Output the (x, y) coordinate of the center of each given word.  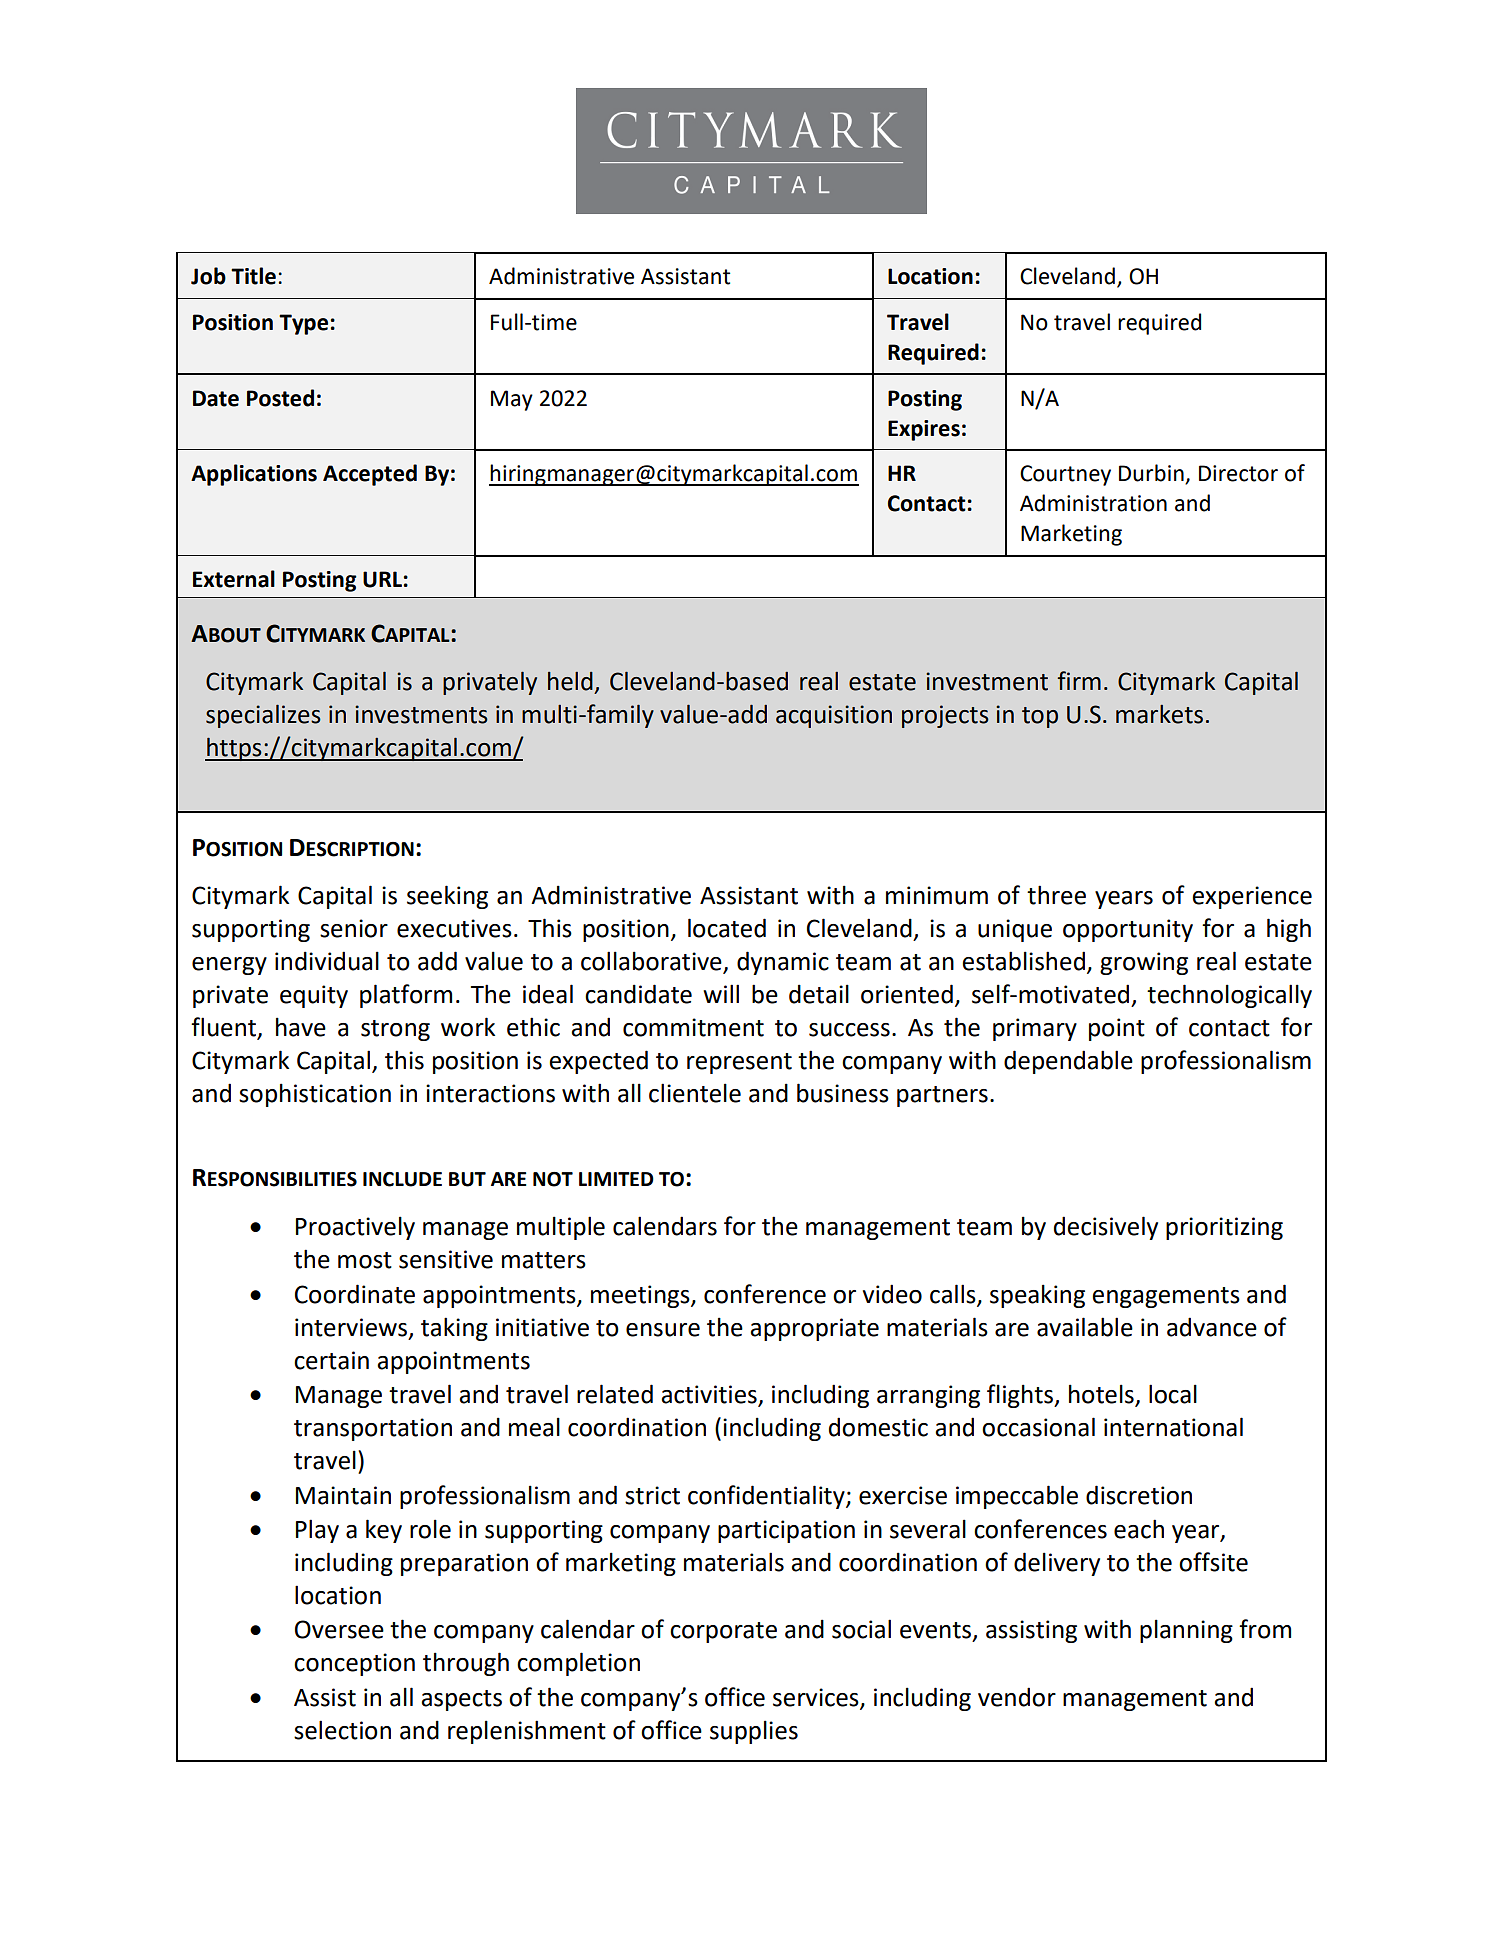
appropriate (814, 1329)
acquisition (834, 716)
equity (314, 996)
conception (354, 1664)
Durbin (1152, 474)
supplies (754, 1732)
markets (1159, 714)
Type (303, 324)
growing (1144, 963)
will (721, 993)
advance (1212, 1327)
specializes (263, 716)
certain (331, 1360)
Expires (924, 430)
